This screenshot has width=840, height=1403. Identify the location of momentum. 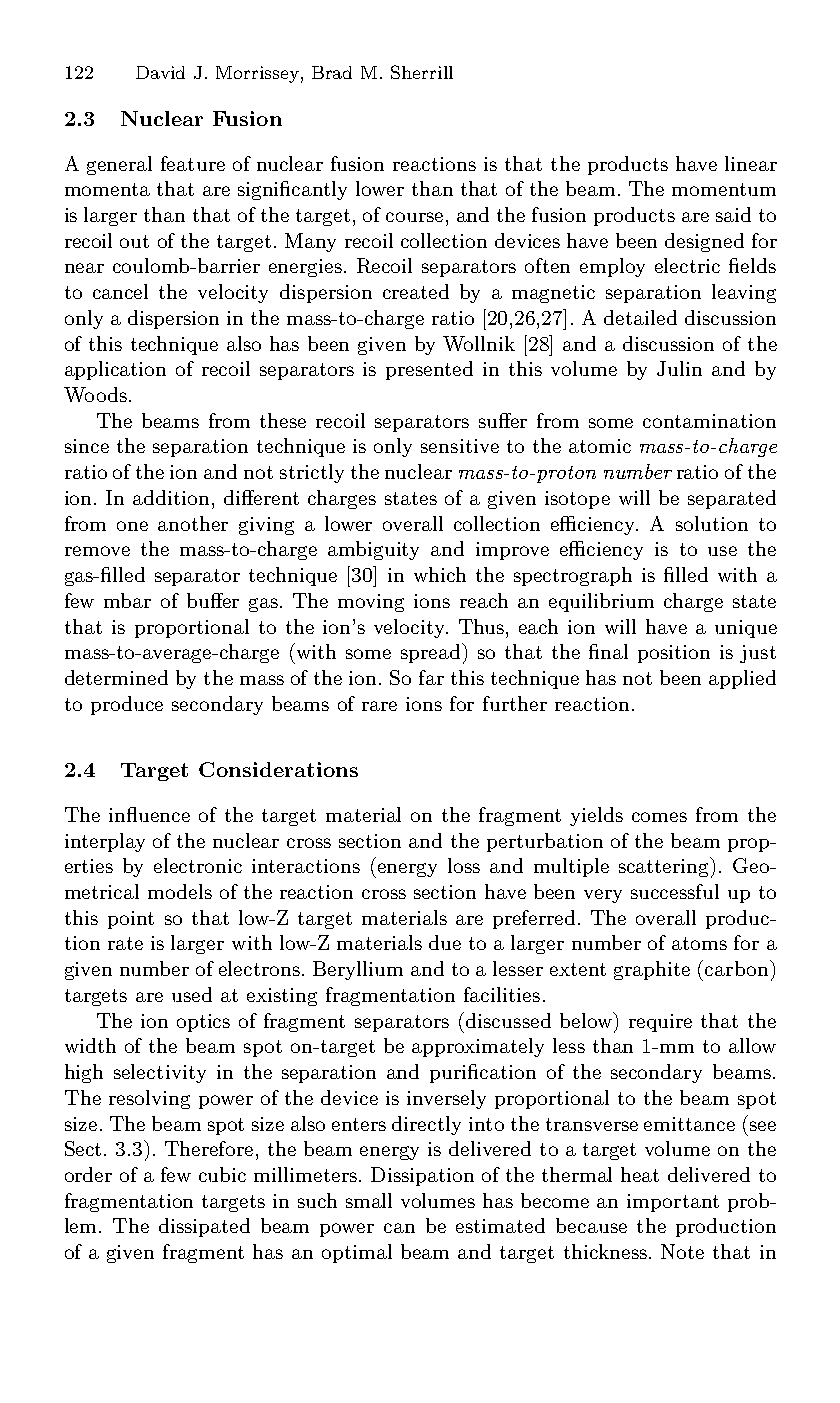
(724, 189).
